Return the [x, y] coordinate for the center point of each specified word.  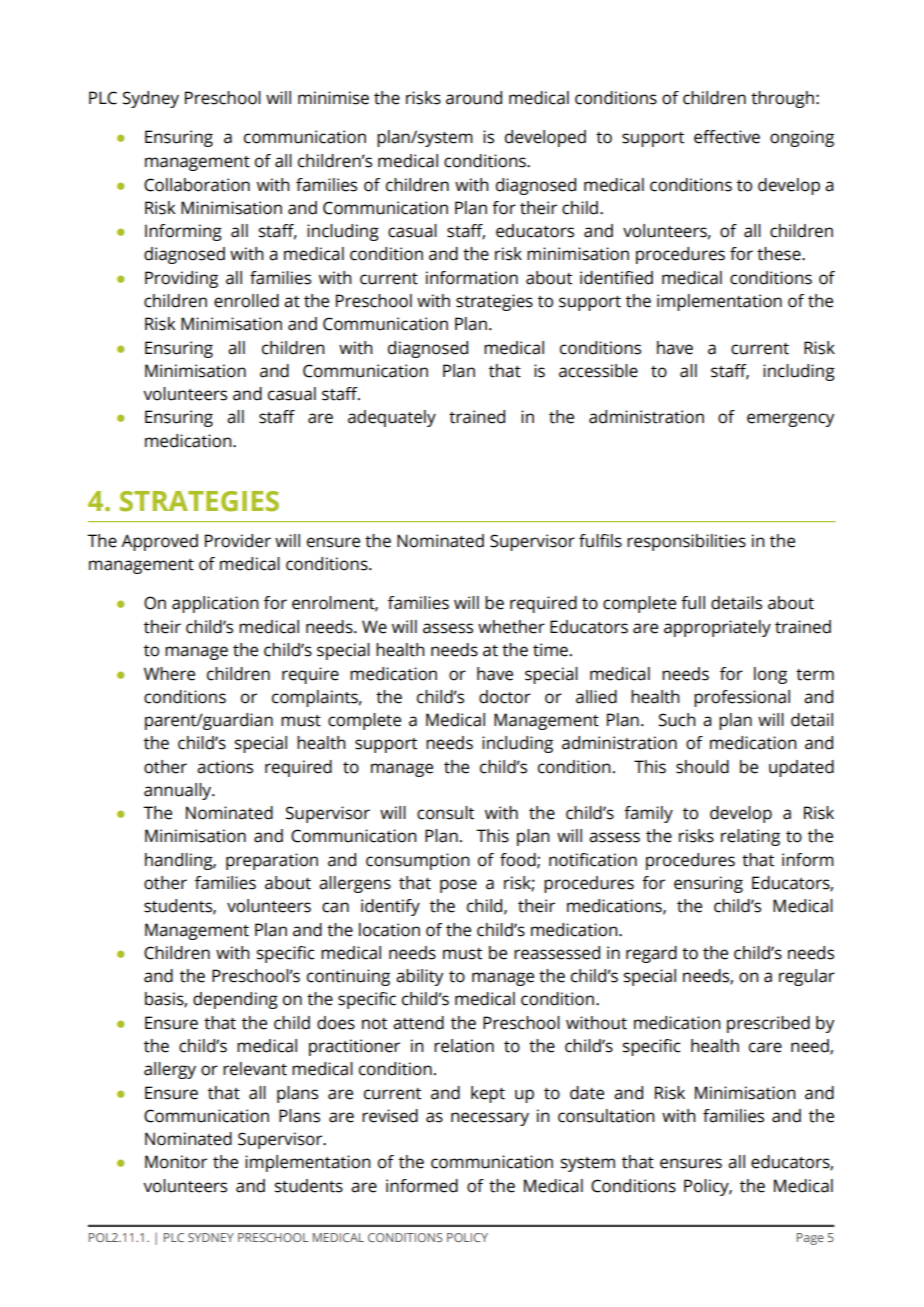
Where [169, 674]
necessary [490, 1119]
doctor [505, 697]
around [474, 98]
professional [742, 698]
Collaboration [197, 185]
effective [727, 137]
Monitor [176, 1162]
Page [810, 1239]
